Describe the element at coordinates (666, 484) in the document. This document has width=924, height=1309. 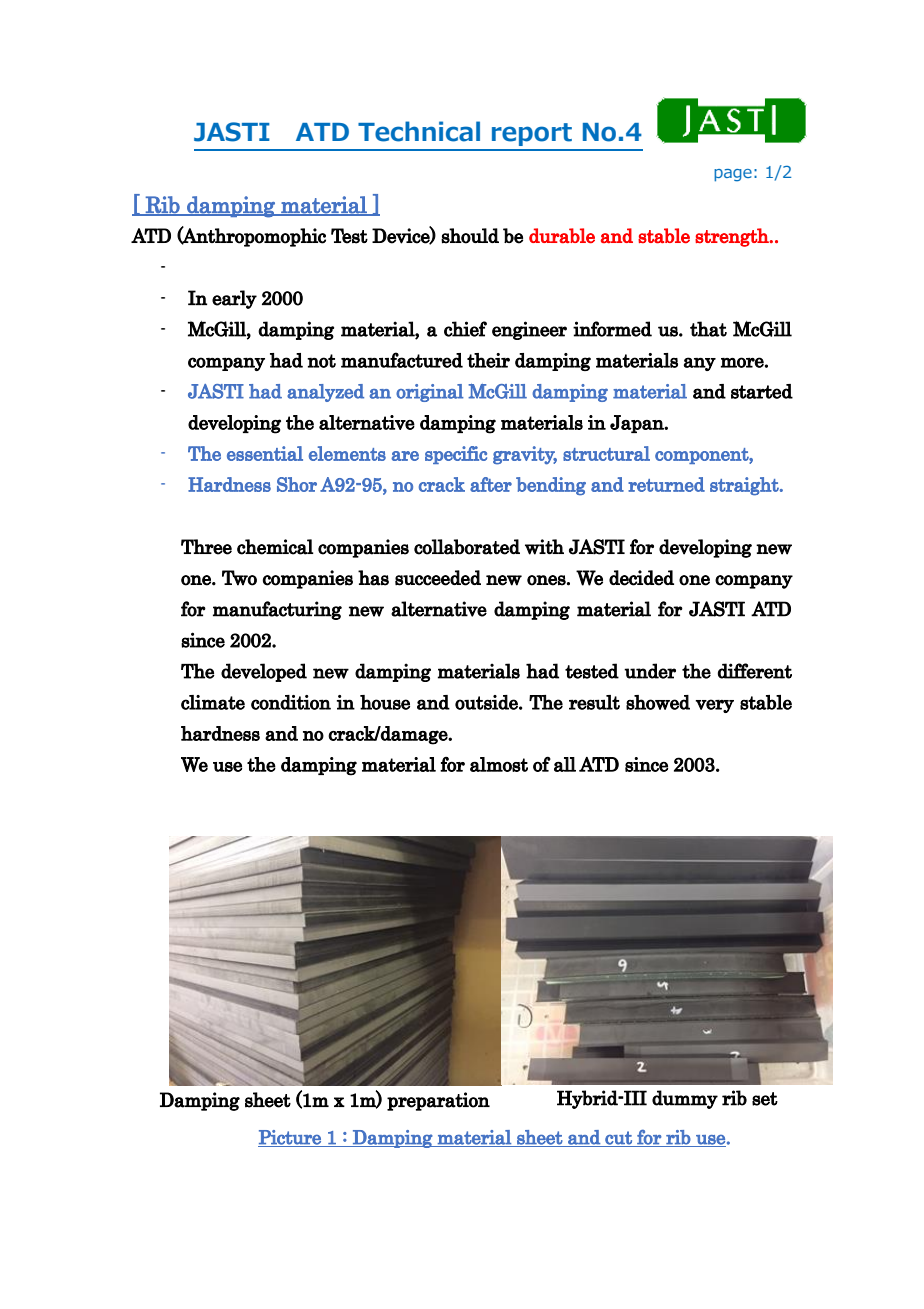
I see `returned` at that location.
